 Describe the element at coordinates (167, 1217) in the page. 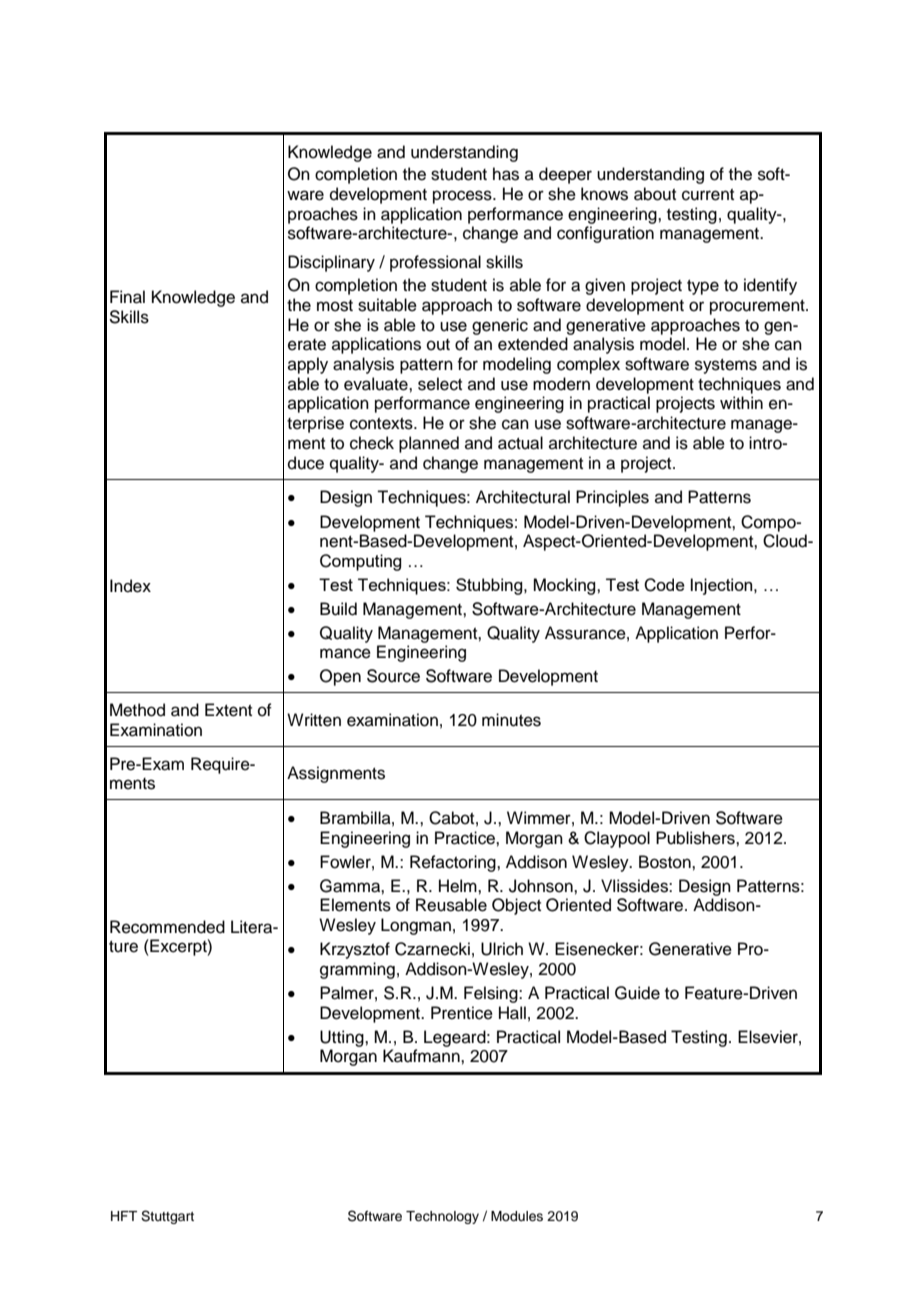

I see `Stuttgart` at that location.
